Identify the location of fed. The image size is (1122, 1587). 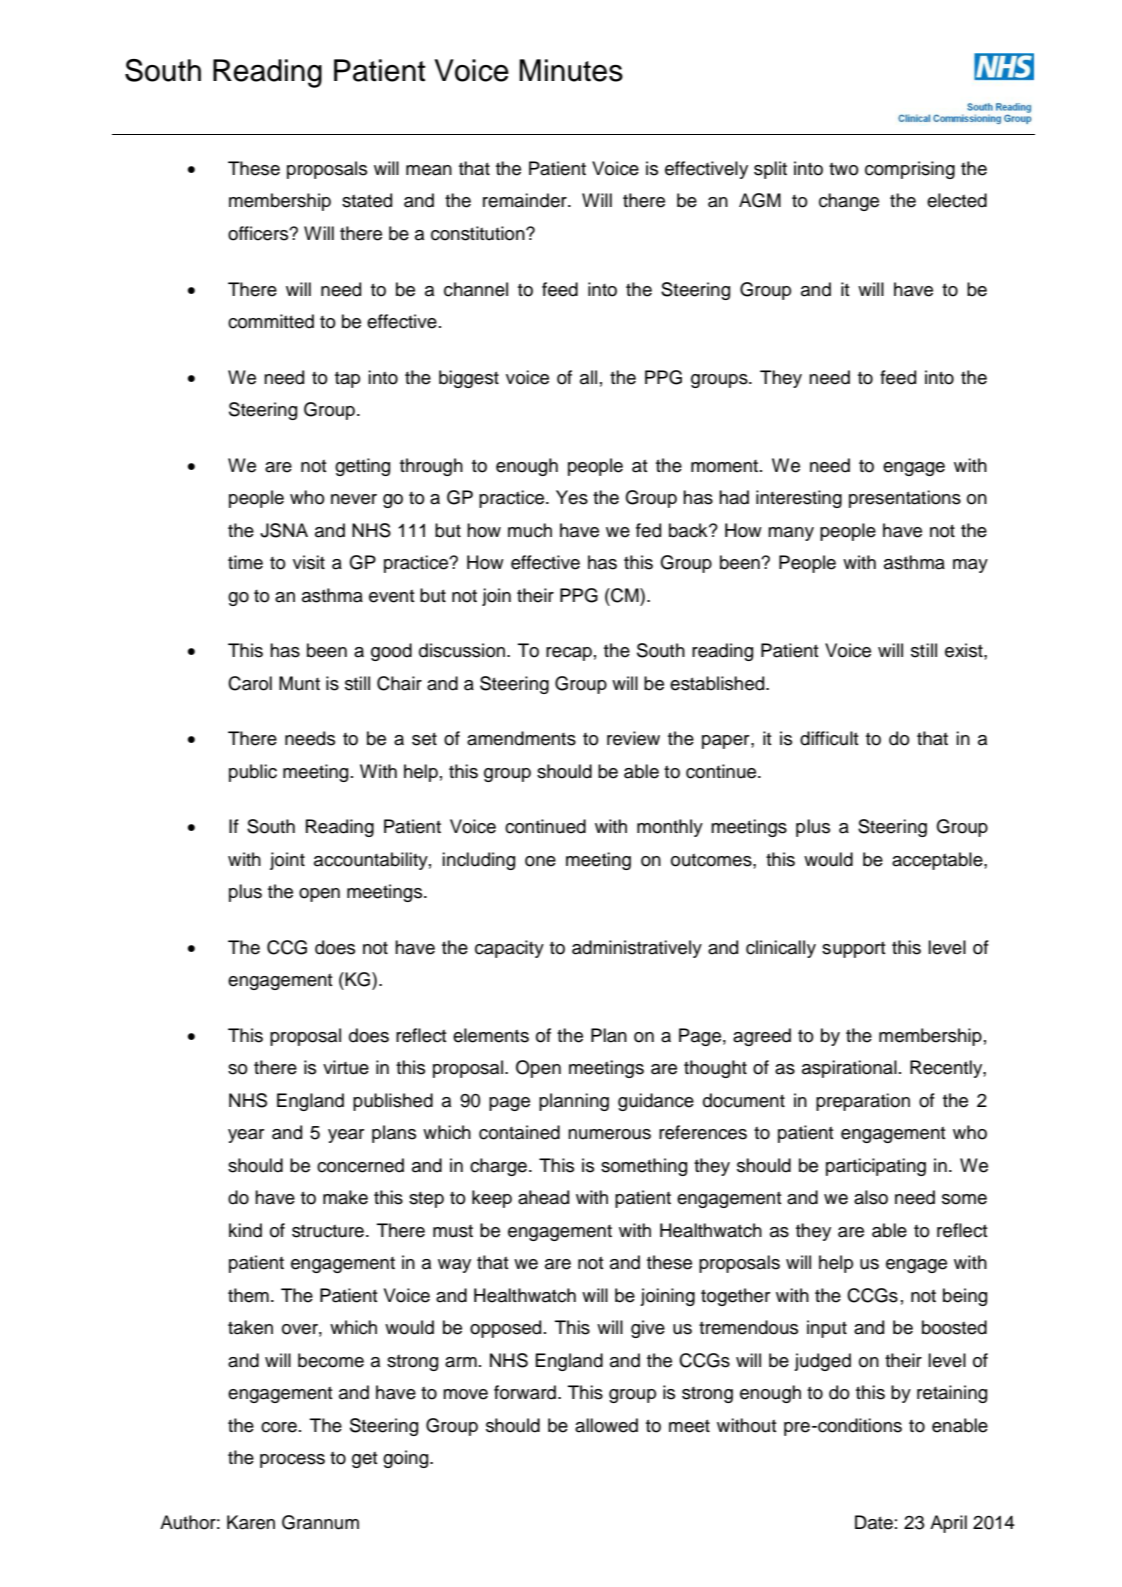
(648, 530).
